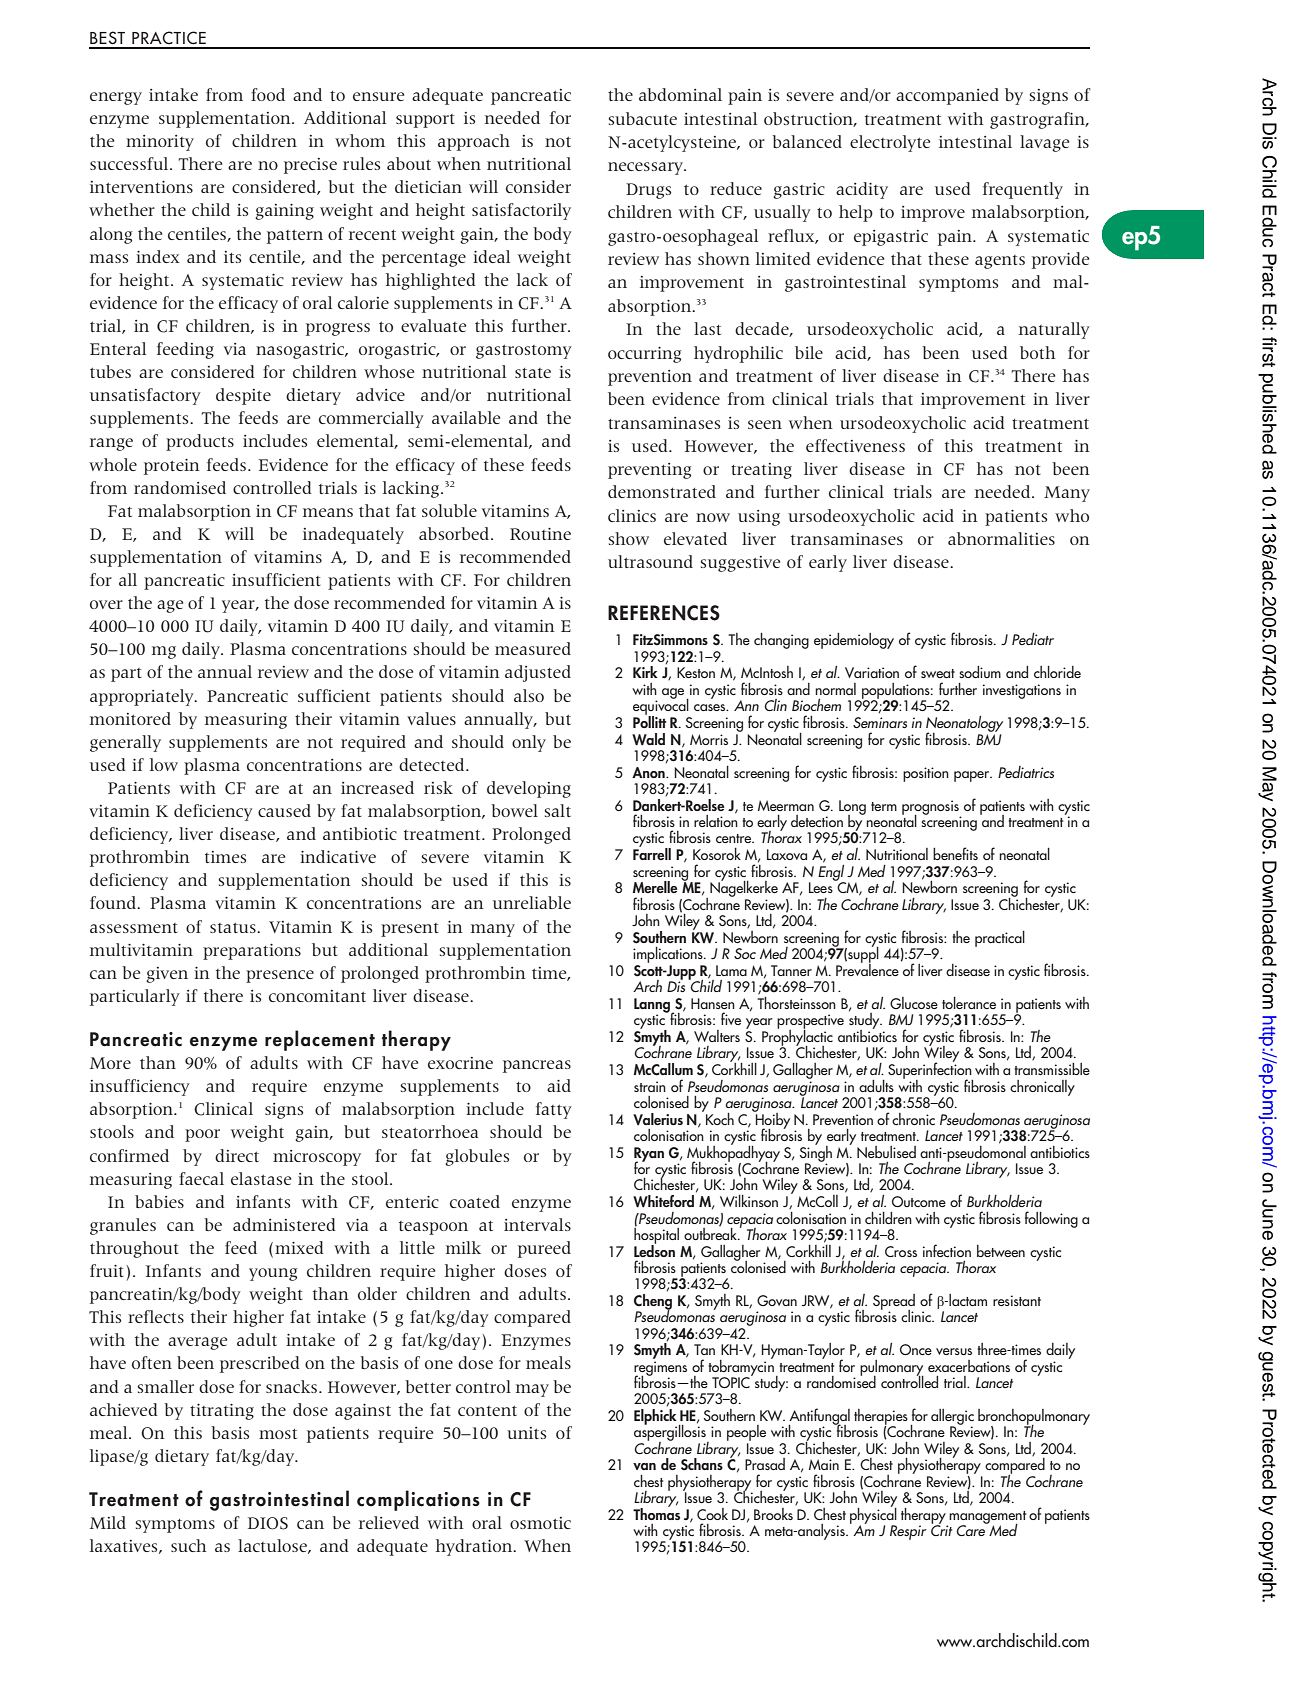 The height and width of the screenshot is (1681, 1299). What do you see at coordinates (268, 94) in the screenshot?
I see `food` at bounding box center [268, 94].
